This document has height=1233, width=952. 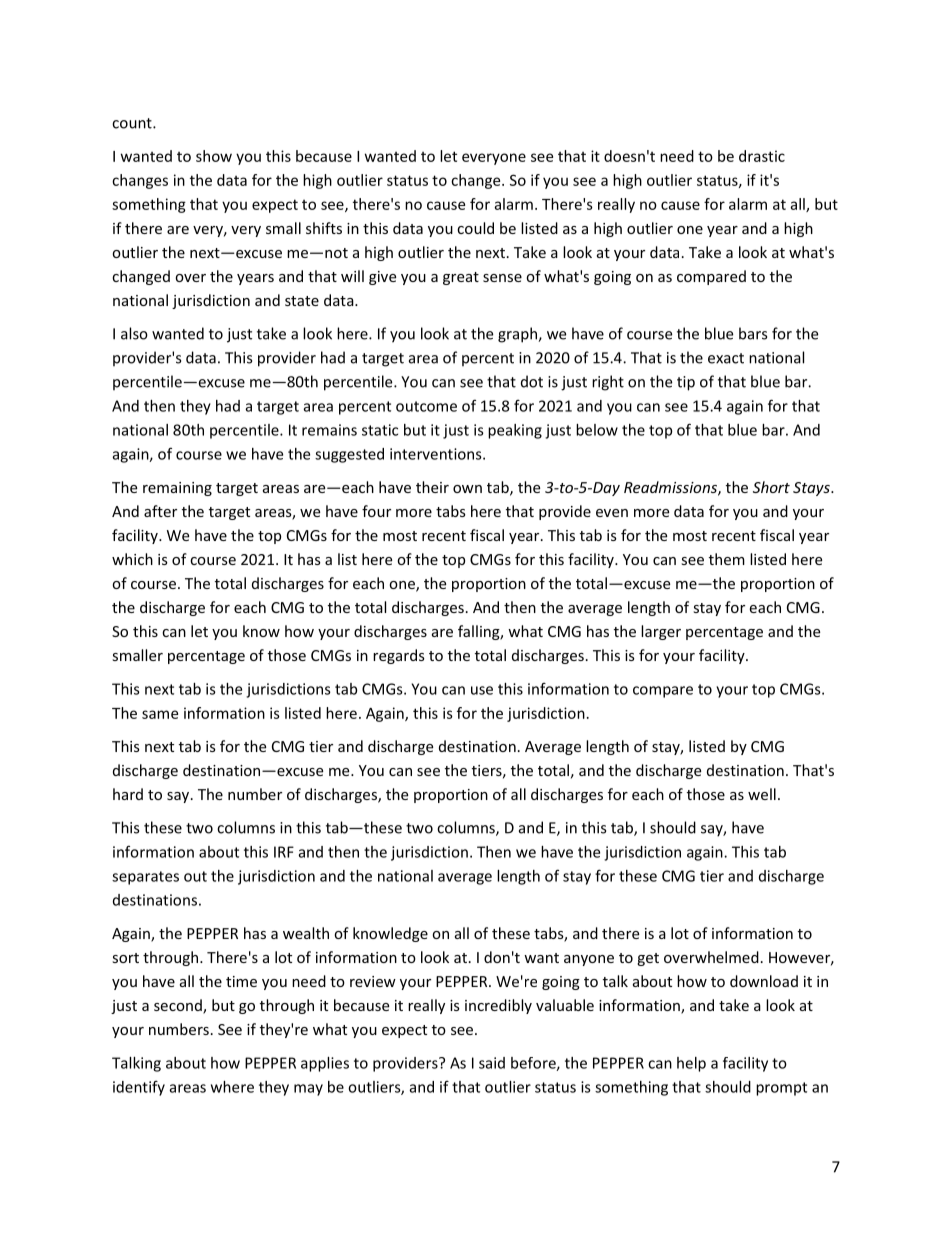 What do you see at coordinates (492, 1063) in the document?
I see `said` at bounding box center [492, 1063].
